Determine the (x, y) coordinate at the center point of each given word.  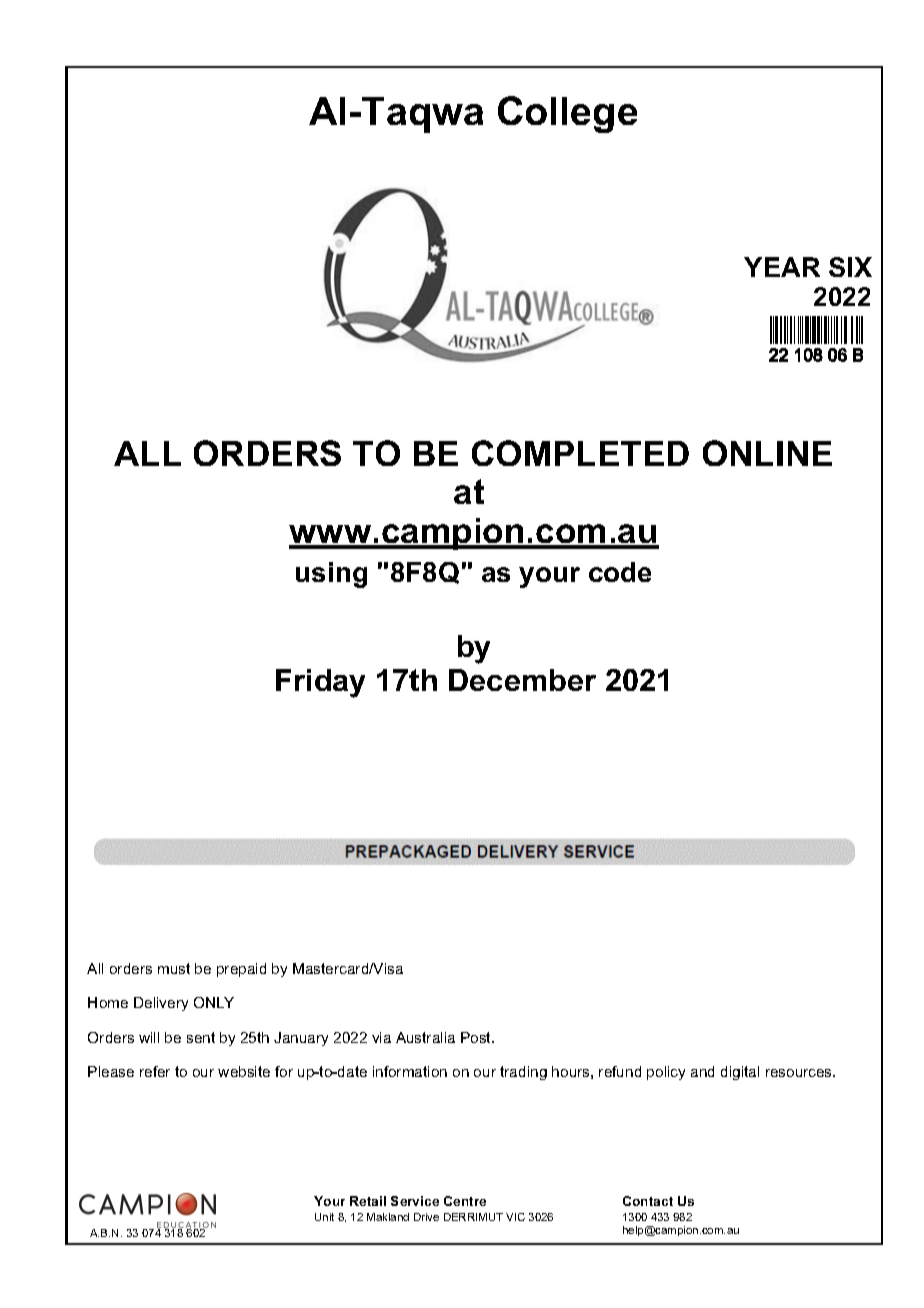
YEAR (782, 267)
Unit (324, 1217)
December (522, 680)
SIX (850, 267)
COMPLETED (580, 453)
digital (740, 1073)
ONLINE (767, 453)
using (331, 575)
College (567, 114)
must (174, 968)
